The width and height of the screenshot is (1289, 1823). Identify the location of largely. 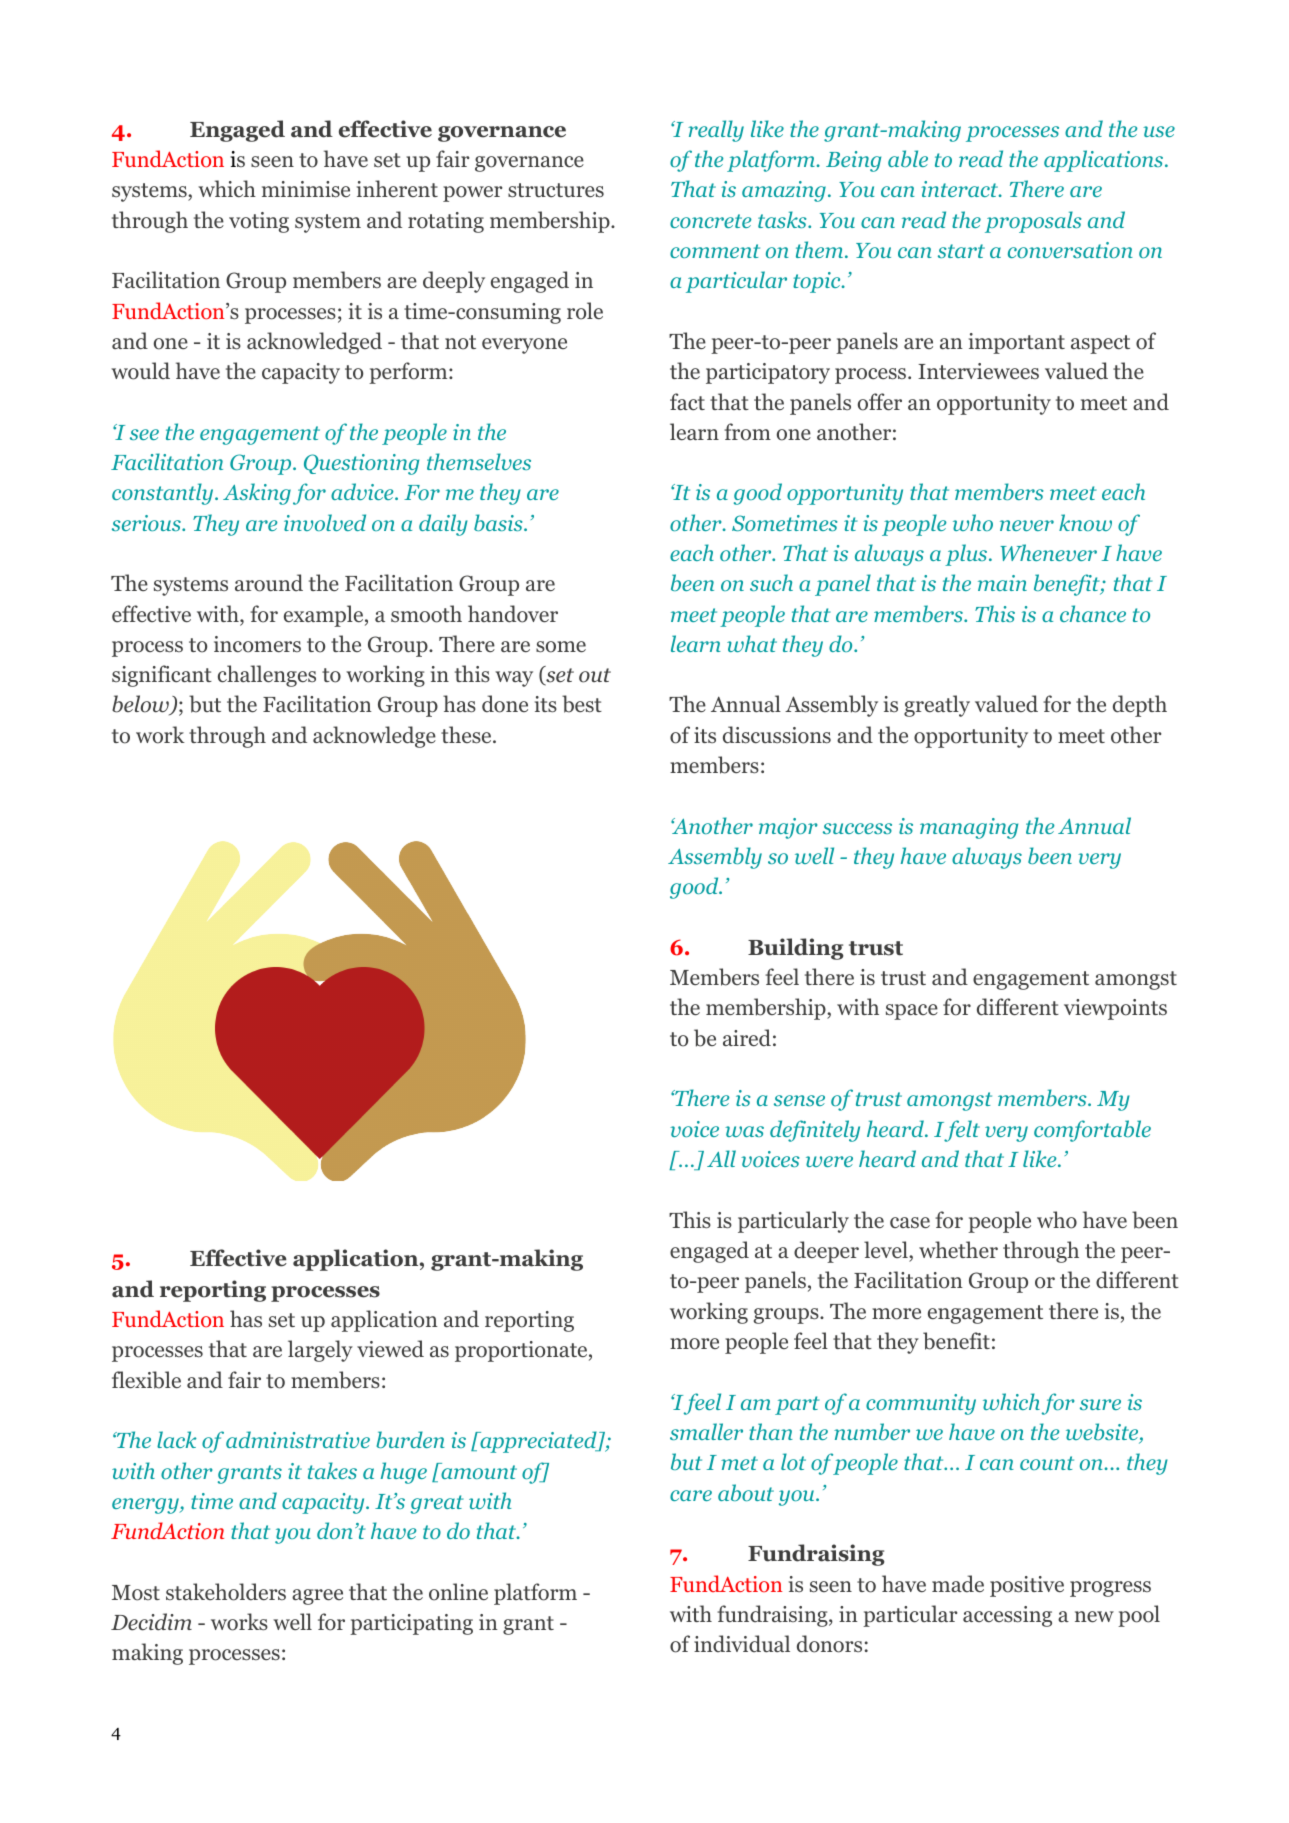
(320, 1351).
